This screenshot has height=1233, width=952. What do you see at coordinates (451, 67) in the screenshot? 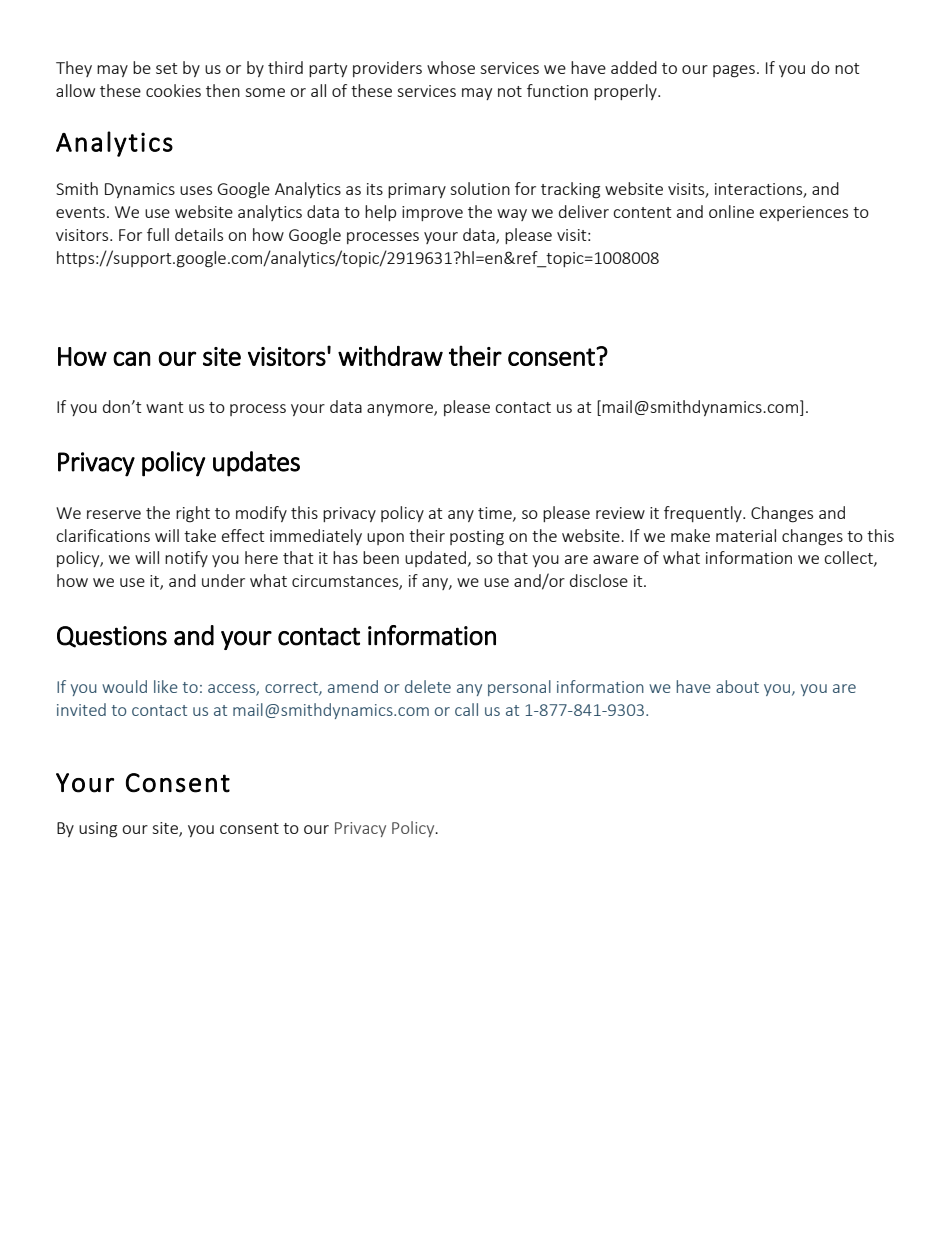
I see `whose` at bounding box center [451, 67].
